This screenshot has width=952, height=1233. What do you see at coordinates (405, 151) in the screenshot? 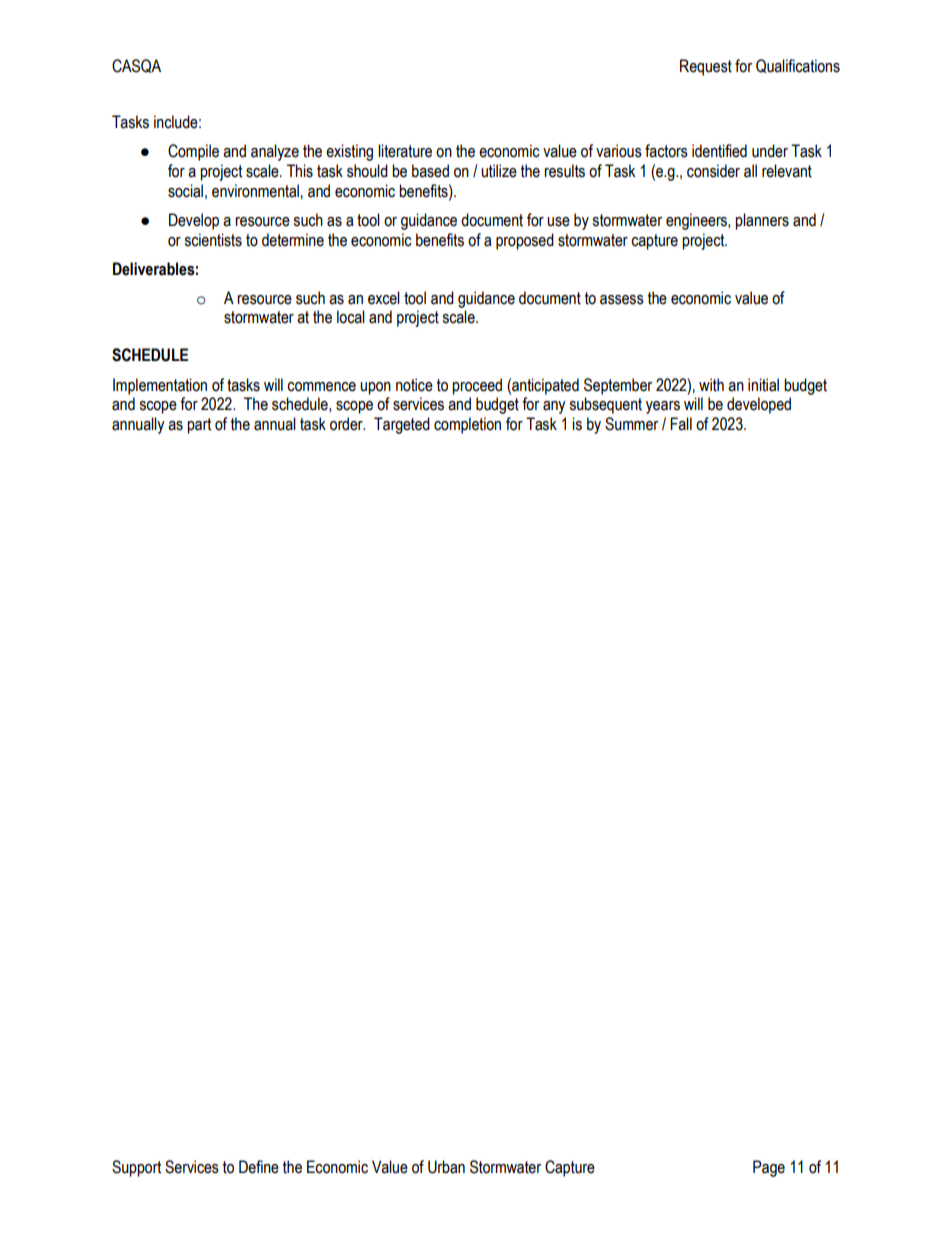
I see `literature` at bounding box center [405, 151].
